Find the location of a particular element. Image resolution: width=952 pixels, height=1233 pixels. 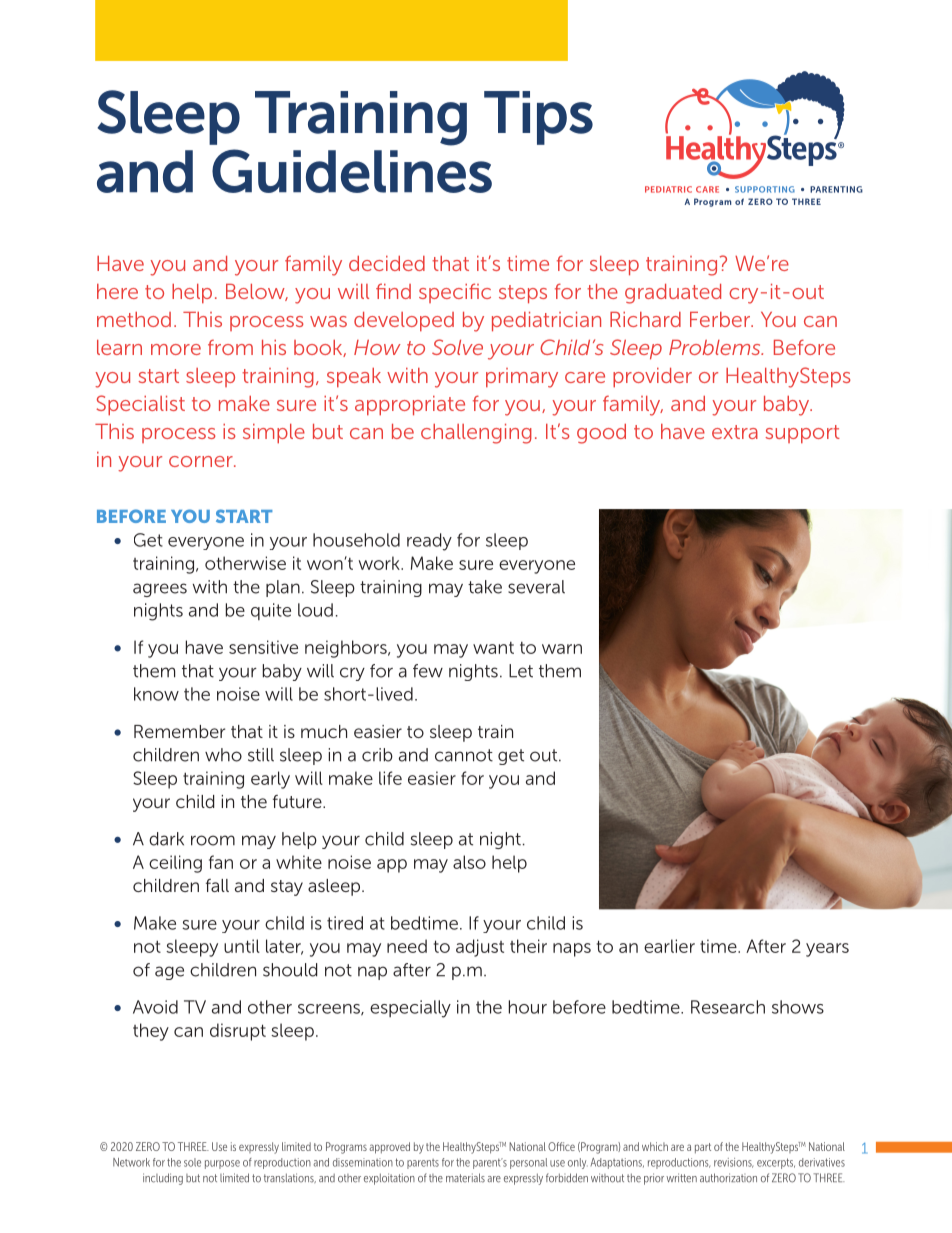

sensitive is located at coordinates (263, 647).
